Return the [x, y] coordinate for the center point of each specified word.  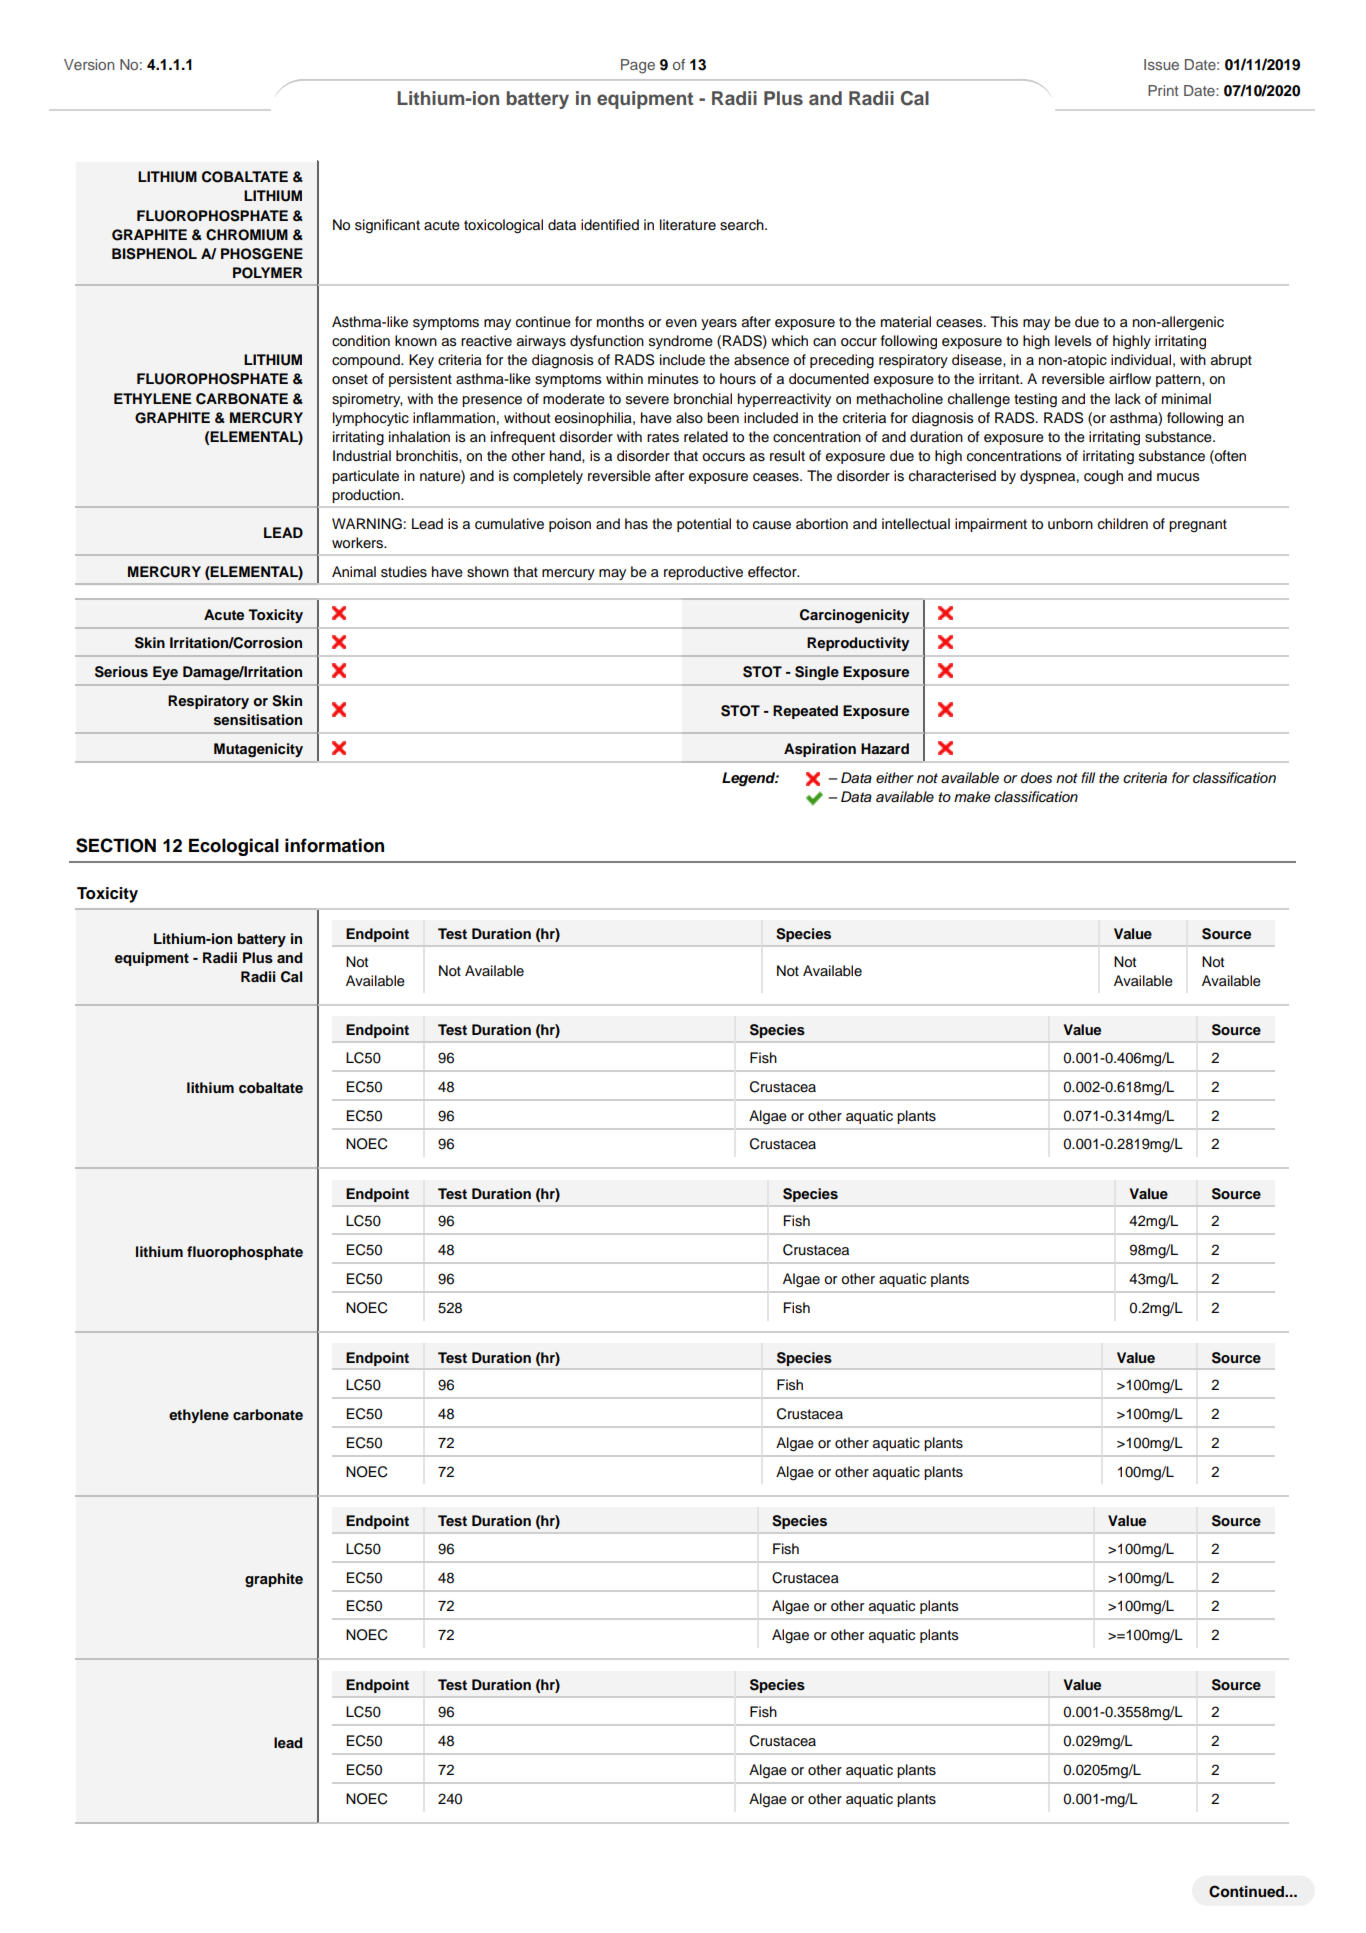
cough [1103, 477]
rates [663, 437]
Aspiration [820, 750]
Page [638, 66]
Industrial [362, 456]
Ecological [234, 847]
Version [89, 64]
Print [1163, 90]
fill [1088, 777]
